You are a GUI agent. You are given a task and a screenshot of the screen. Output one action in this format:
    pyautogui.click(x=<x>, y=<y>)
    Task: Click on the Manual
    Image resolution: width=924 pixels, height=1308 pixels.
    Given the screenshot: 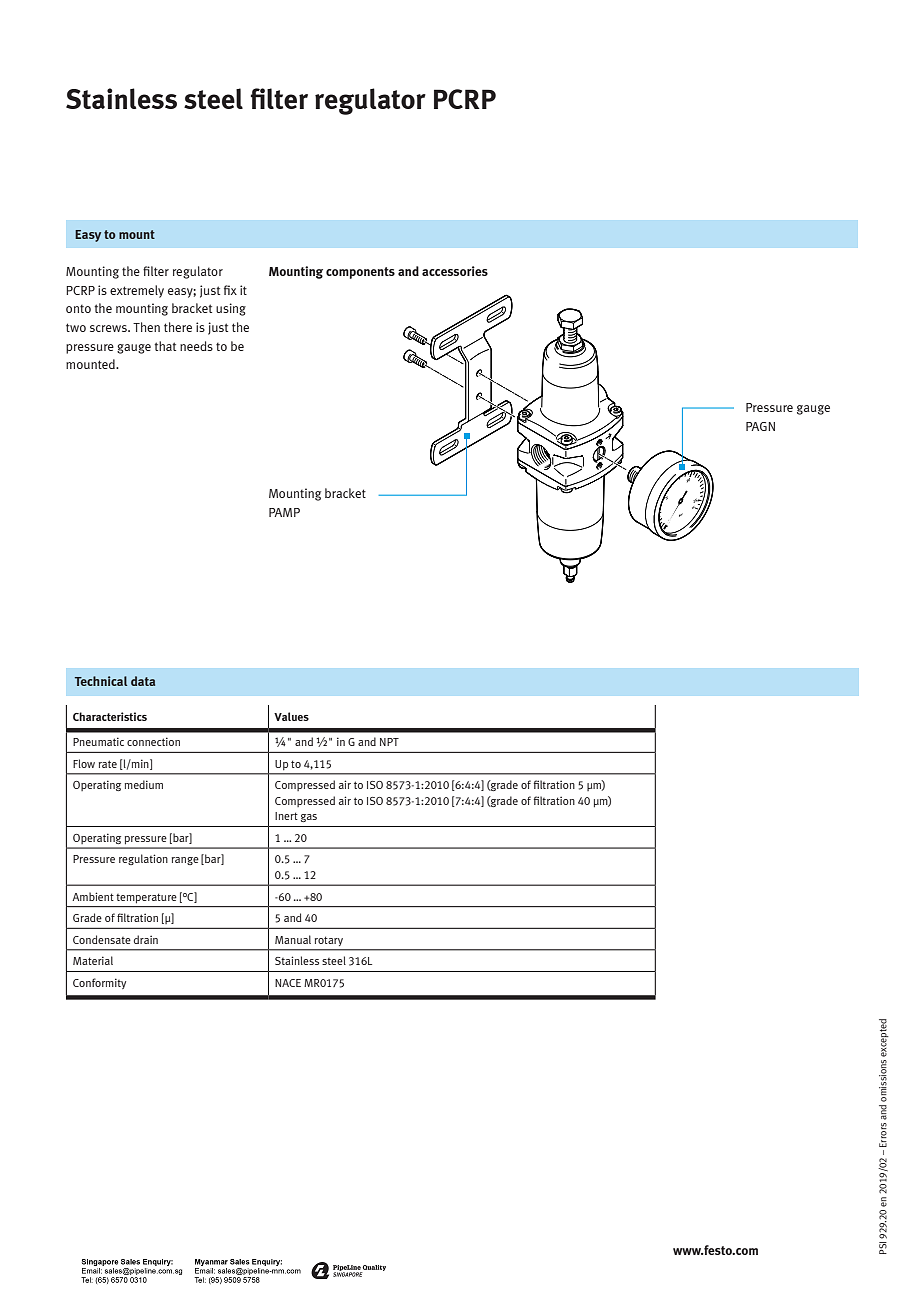 What is the action you would take?
    pyautogui.click(x=293, y=939)
